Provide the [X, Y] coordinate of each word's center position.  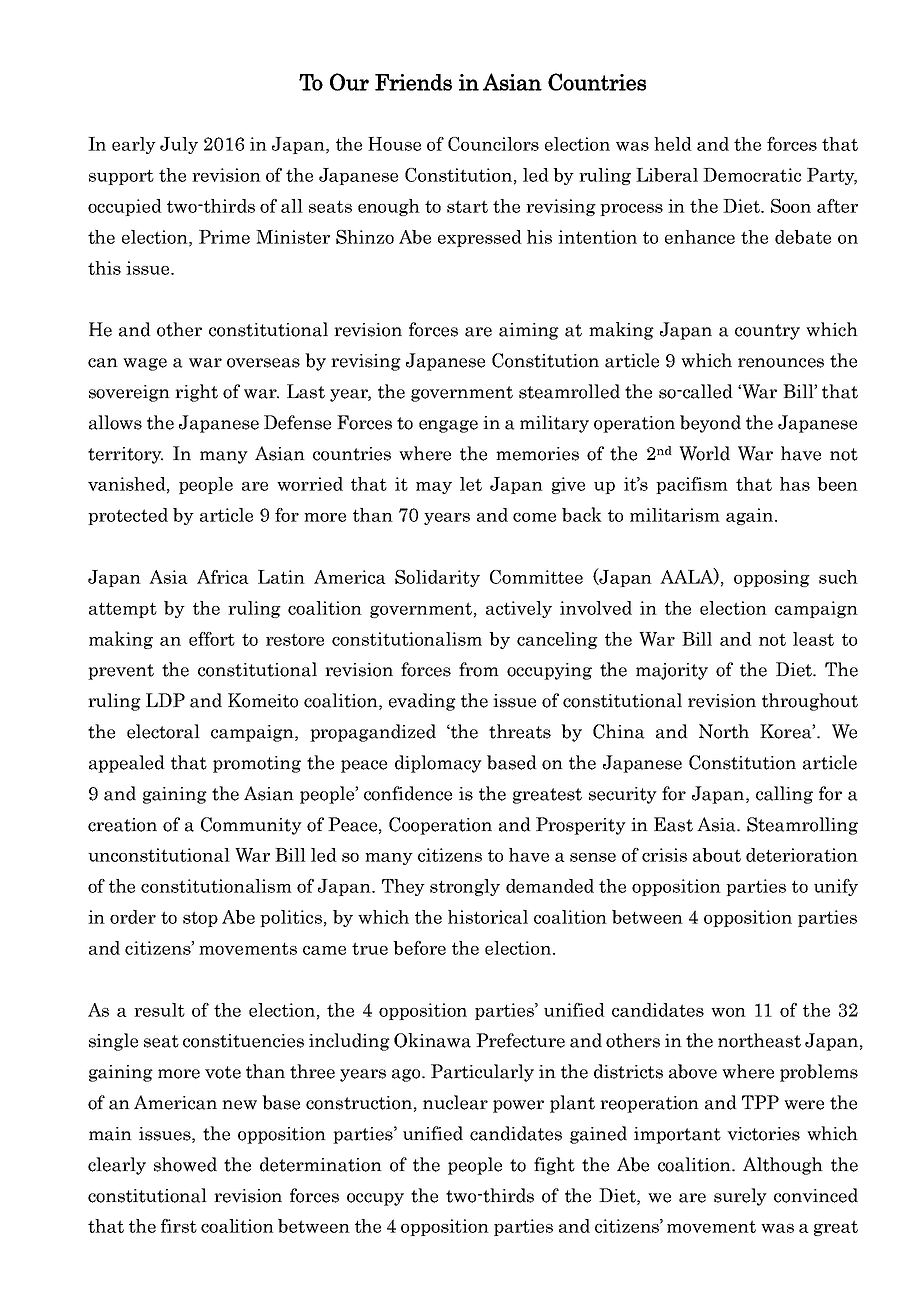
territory [125, 455]
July [179, 145]
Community [251, 826]
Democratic [752, 175]
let [471, 484]
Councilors [493, 144]
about [717, 855]
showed [185, 1164]
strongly [465, 887]
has [795, 484]
